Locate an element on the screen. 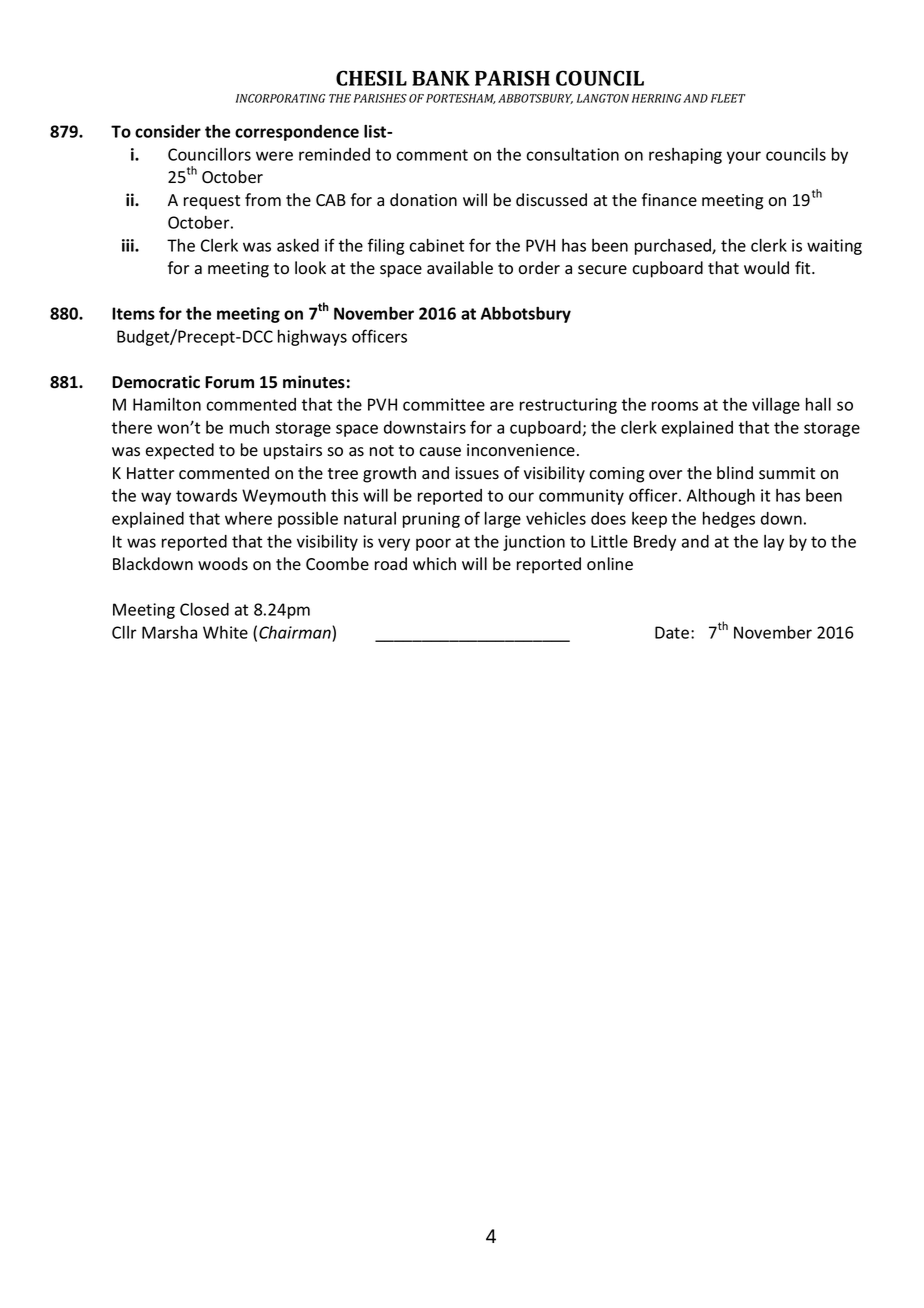  Forum is located at coordinates (229, 382).
